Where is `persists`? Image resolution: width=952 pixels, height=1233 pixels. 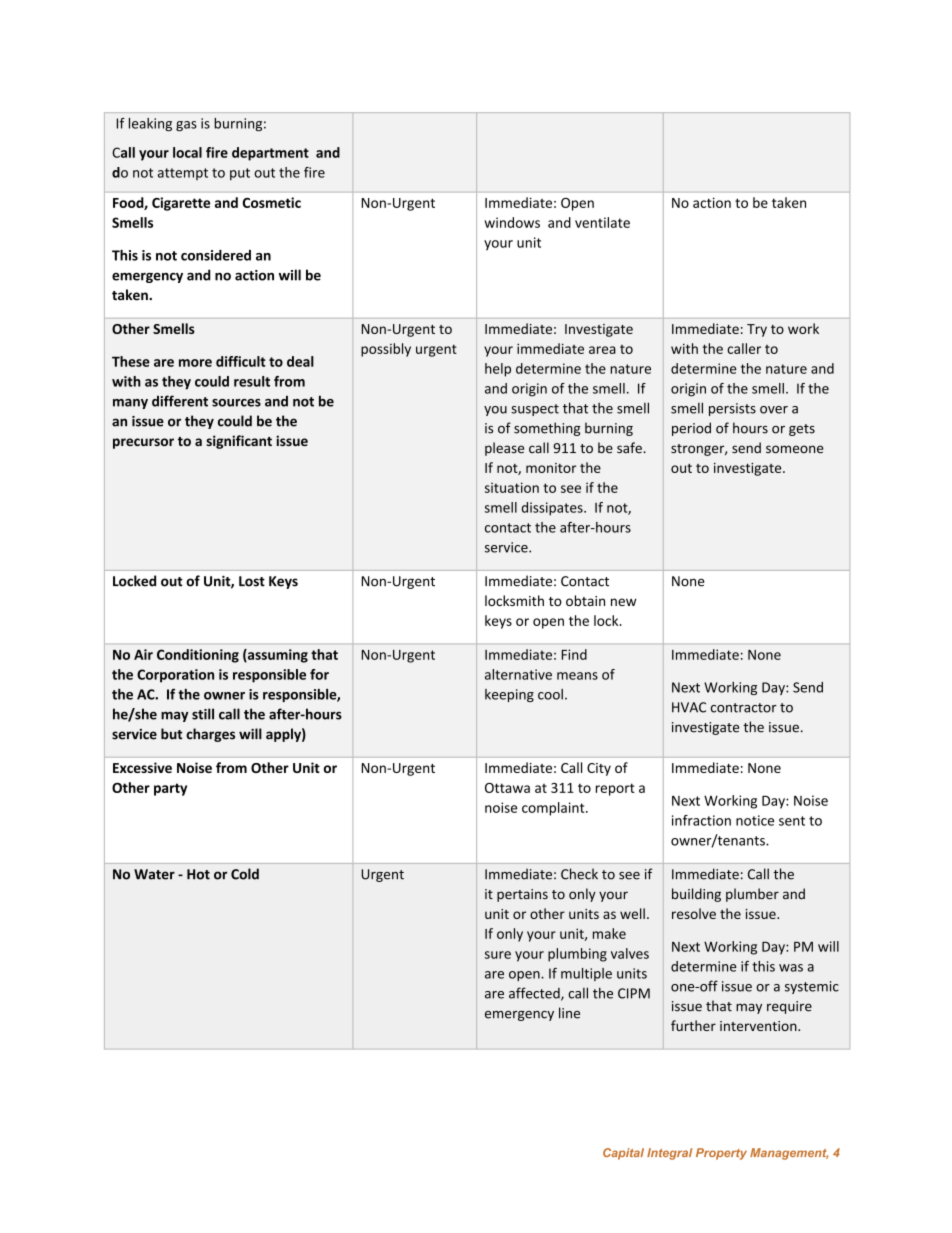
persists is located at coordinates (732, 409).
